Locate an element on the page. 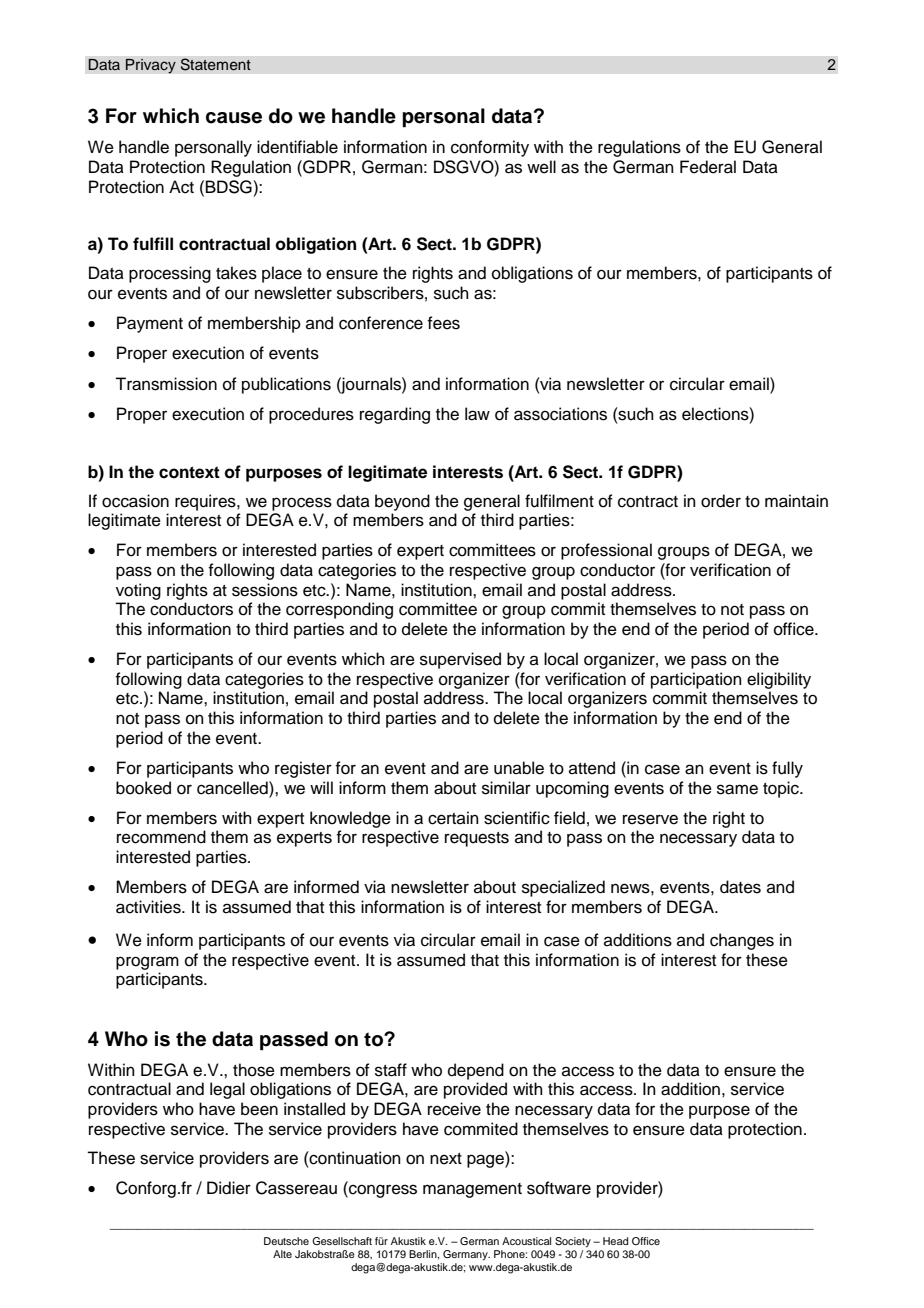  Federal is located at coordinates (708, 167).
